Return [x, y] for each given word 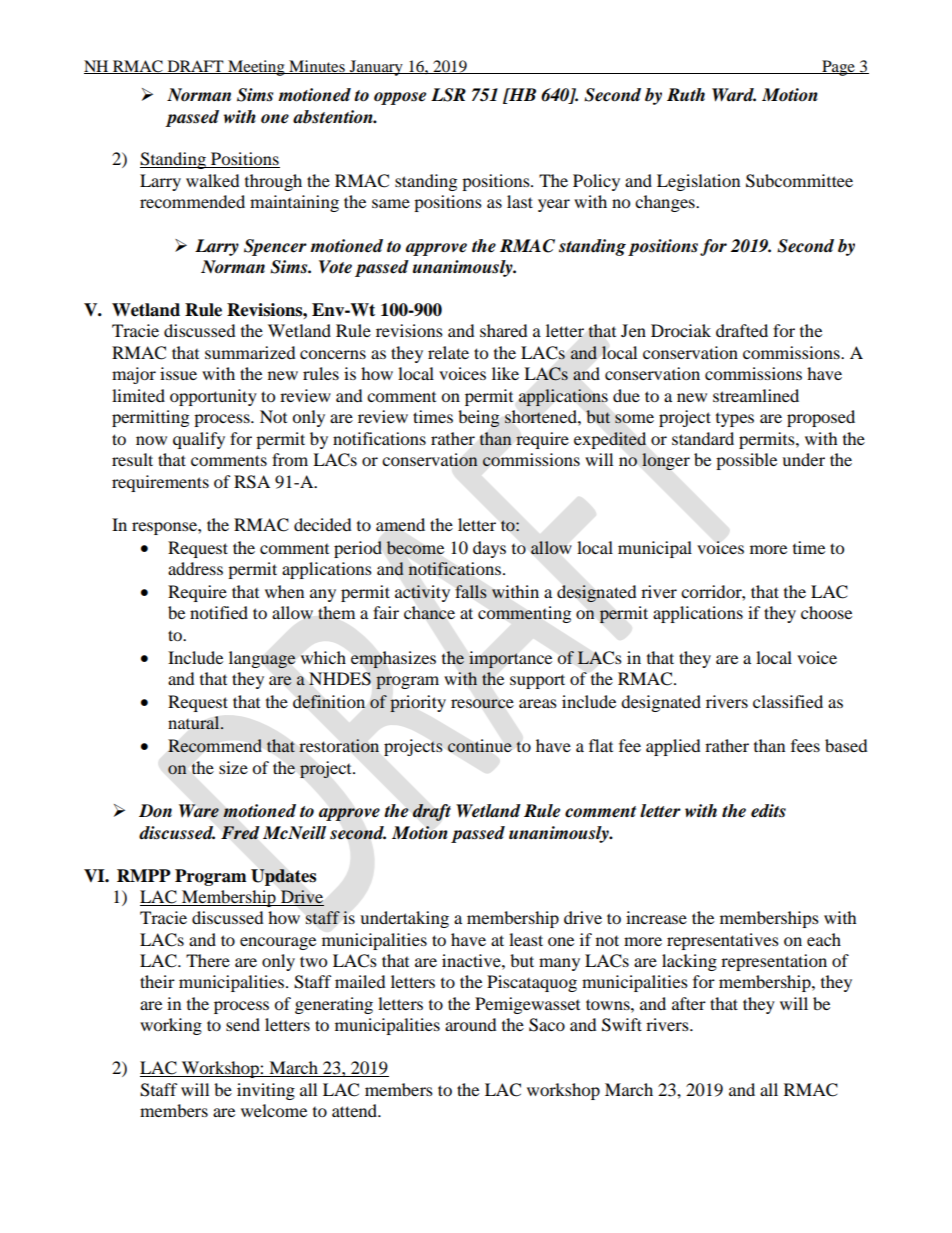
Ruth [686, 94]
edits [768, 811]
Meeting [256, 68]
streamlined [756, 395]
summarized [250, 352]
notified [219, 612]
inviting [266, 1091]
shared [504, 330]
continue [480, 745]
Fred [240, 833]
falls [471, 591]
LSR [448, 95]
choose [826, 612]
